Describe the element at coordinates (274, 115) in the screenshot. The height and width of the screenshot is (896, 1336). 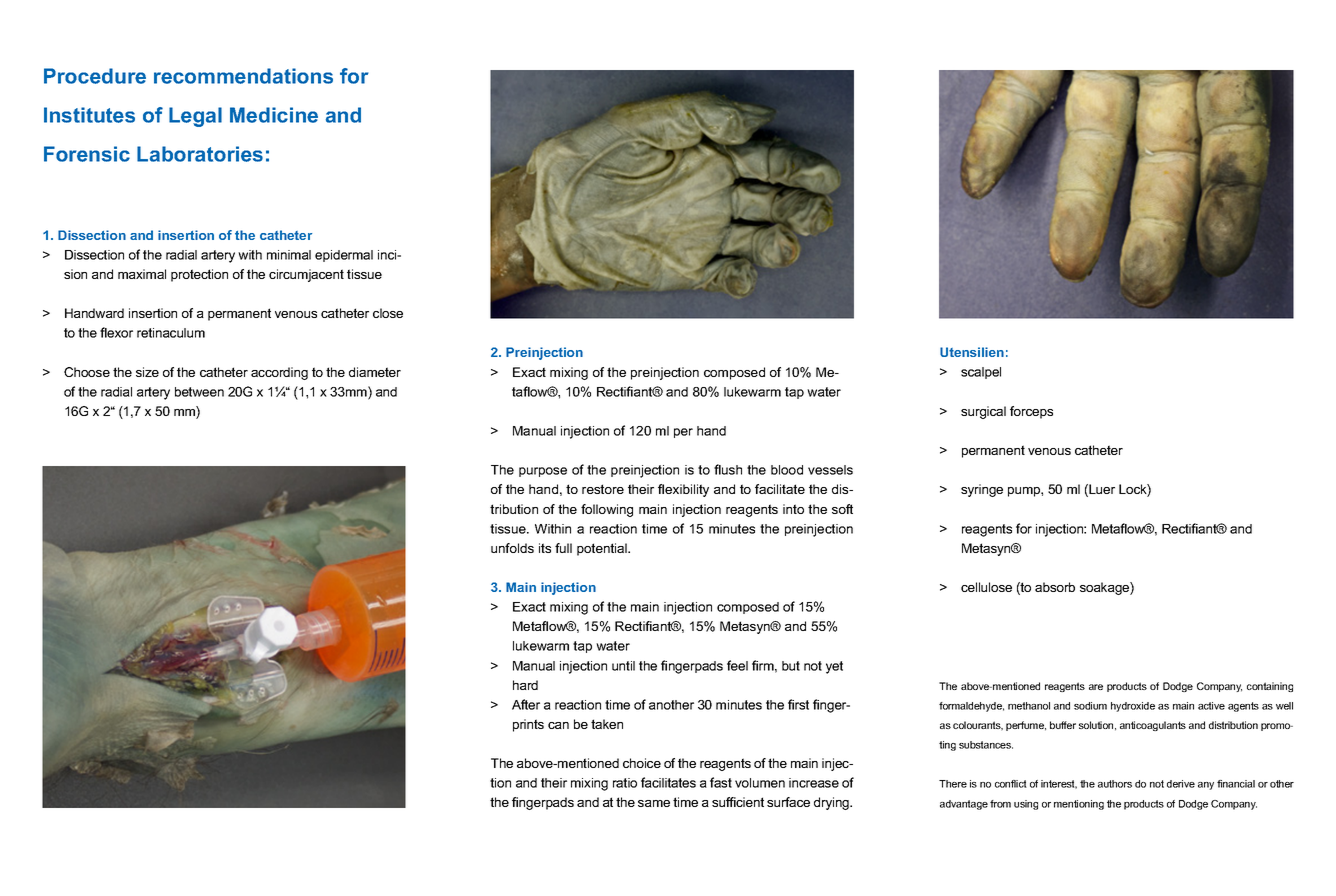
I see `Medicine` at that location.
